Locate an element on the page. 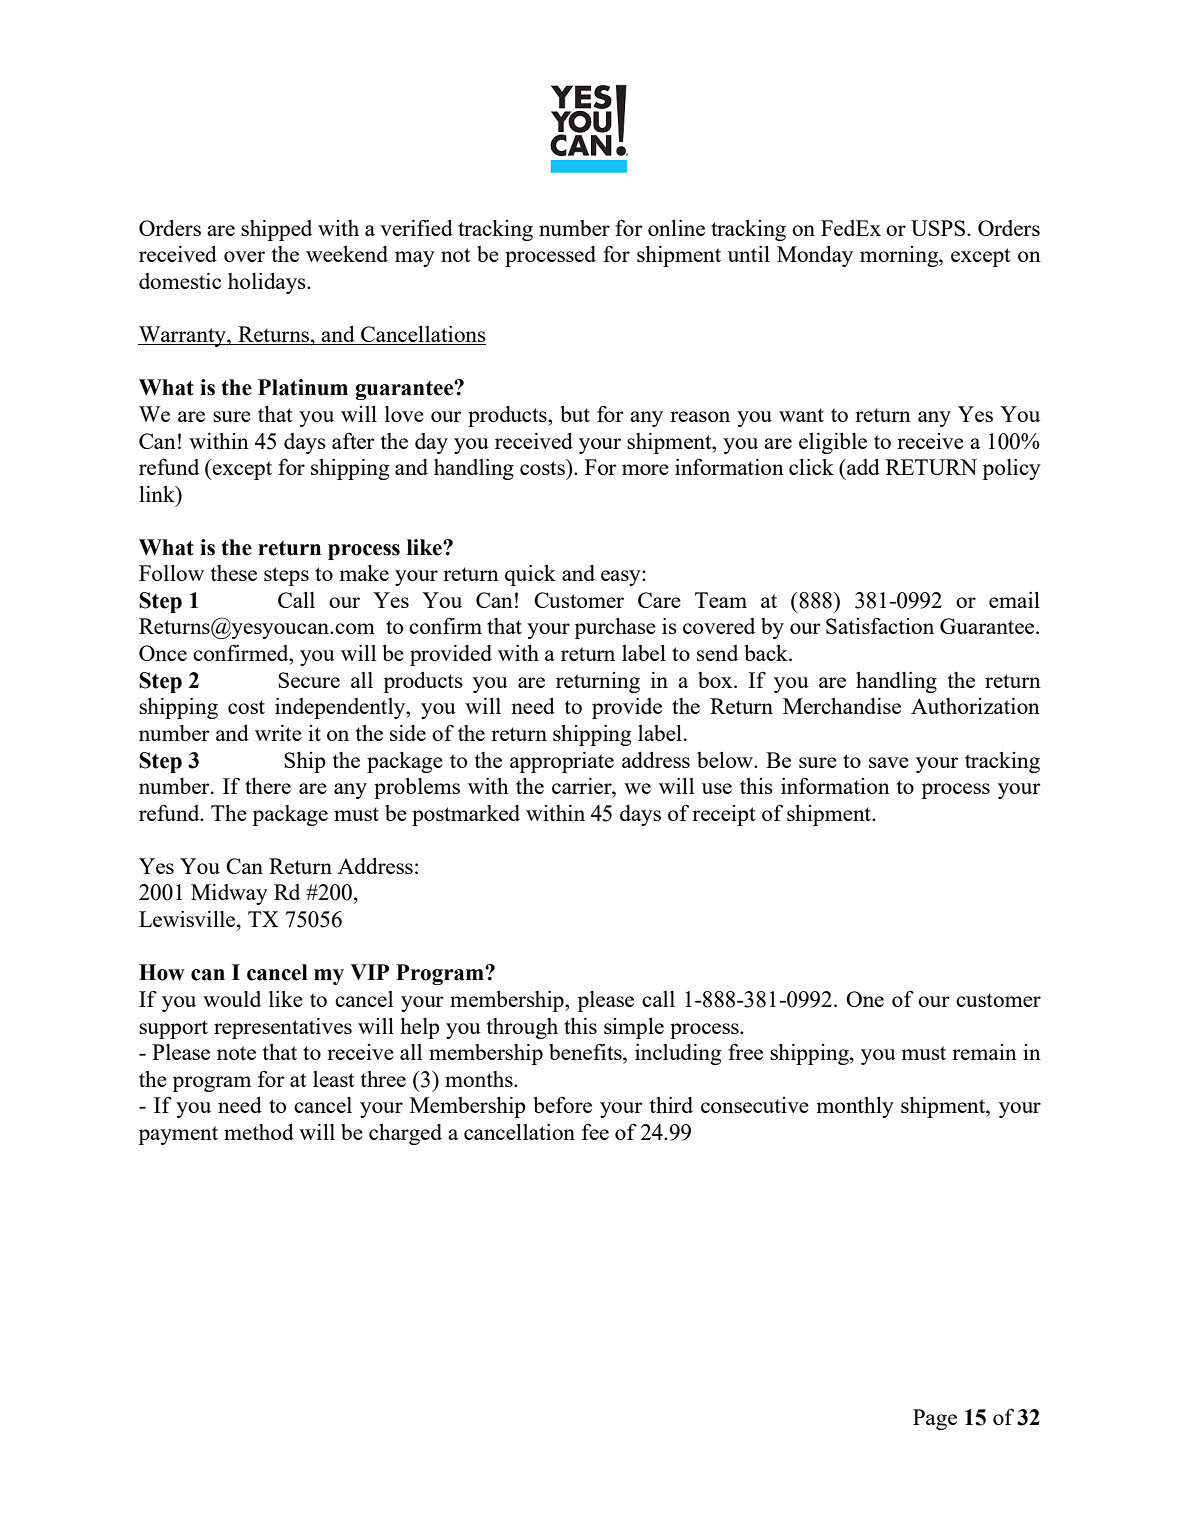 The image size is (1179, 1526). USPS is located at coordinates (938, 228).
